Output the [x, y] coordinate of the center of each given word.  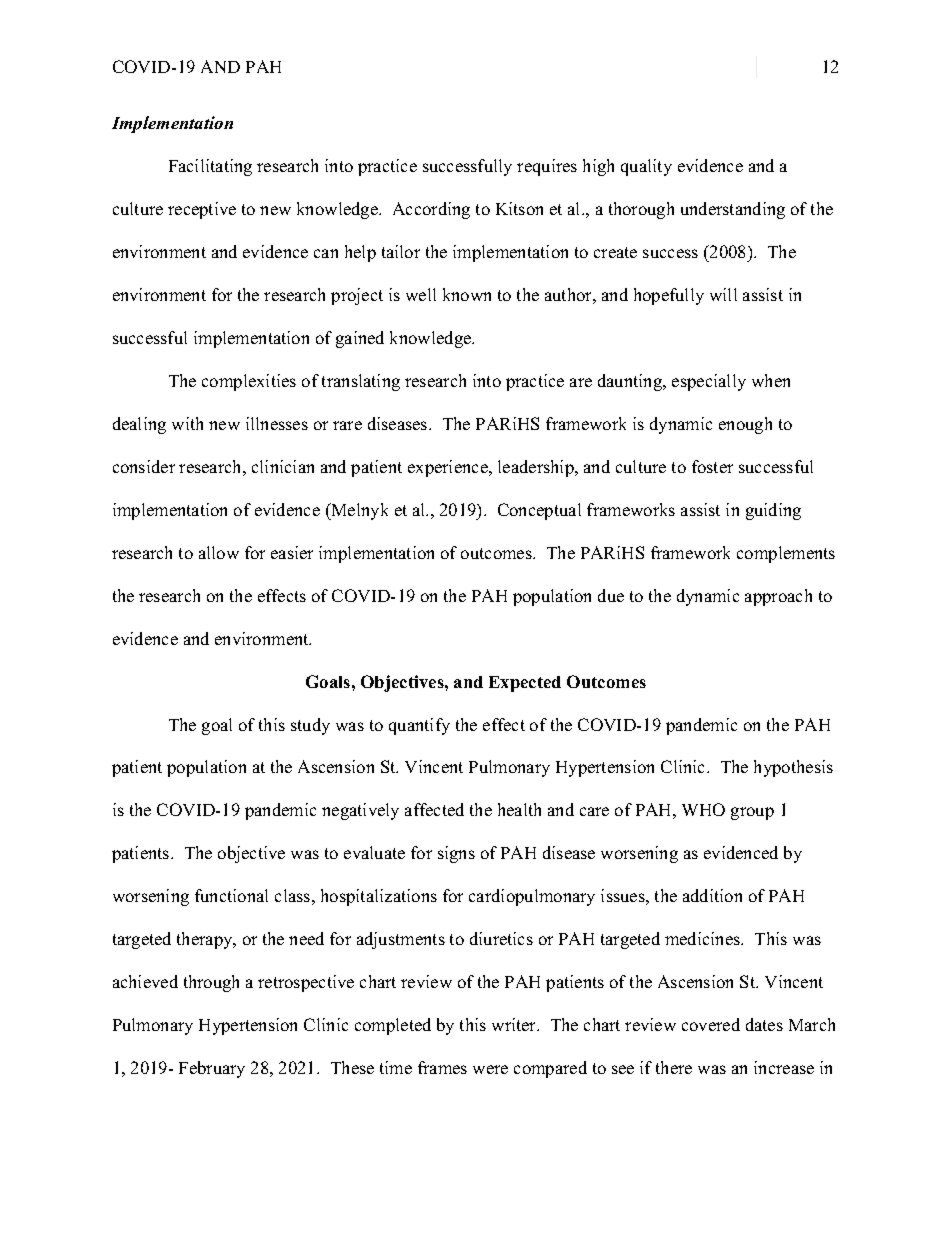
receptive [202, 210]
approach [778, 597]
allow [219, 552]
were [490, 1069]
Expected [525, 684]
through [211, 983]
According [431, 210]
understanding [733, 210]
